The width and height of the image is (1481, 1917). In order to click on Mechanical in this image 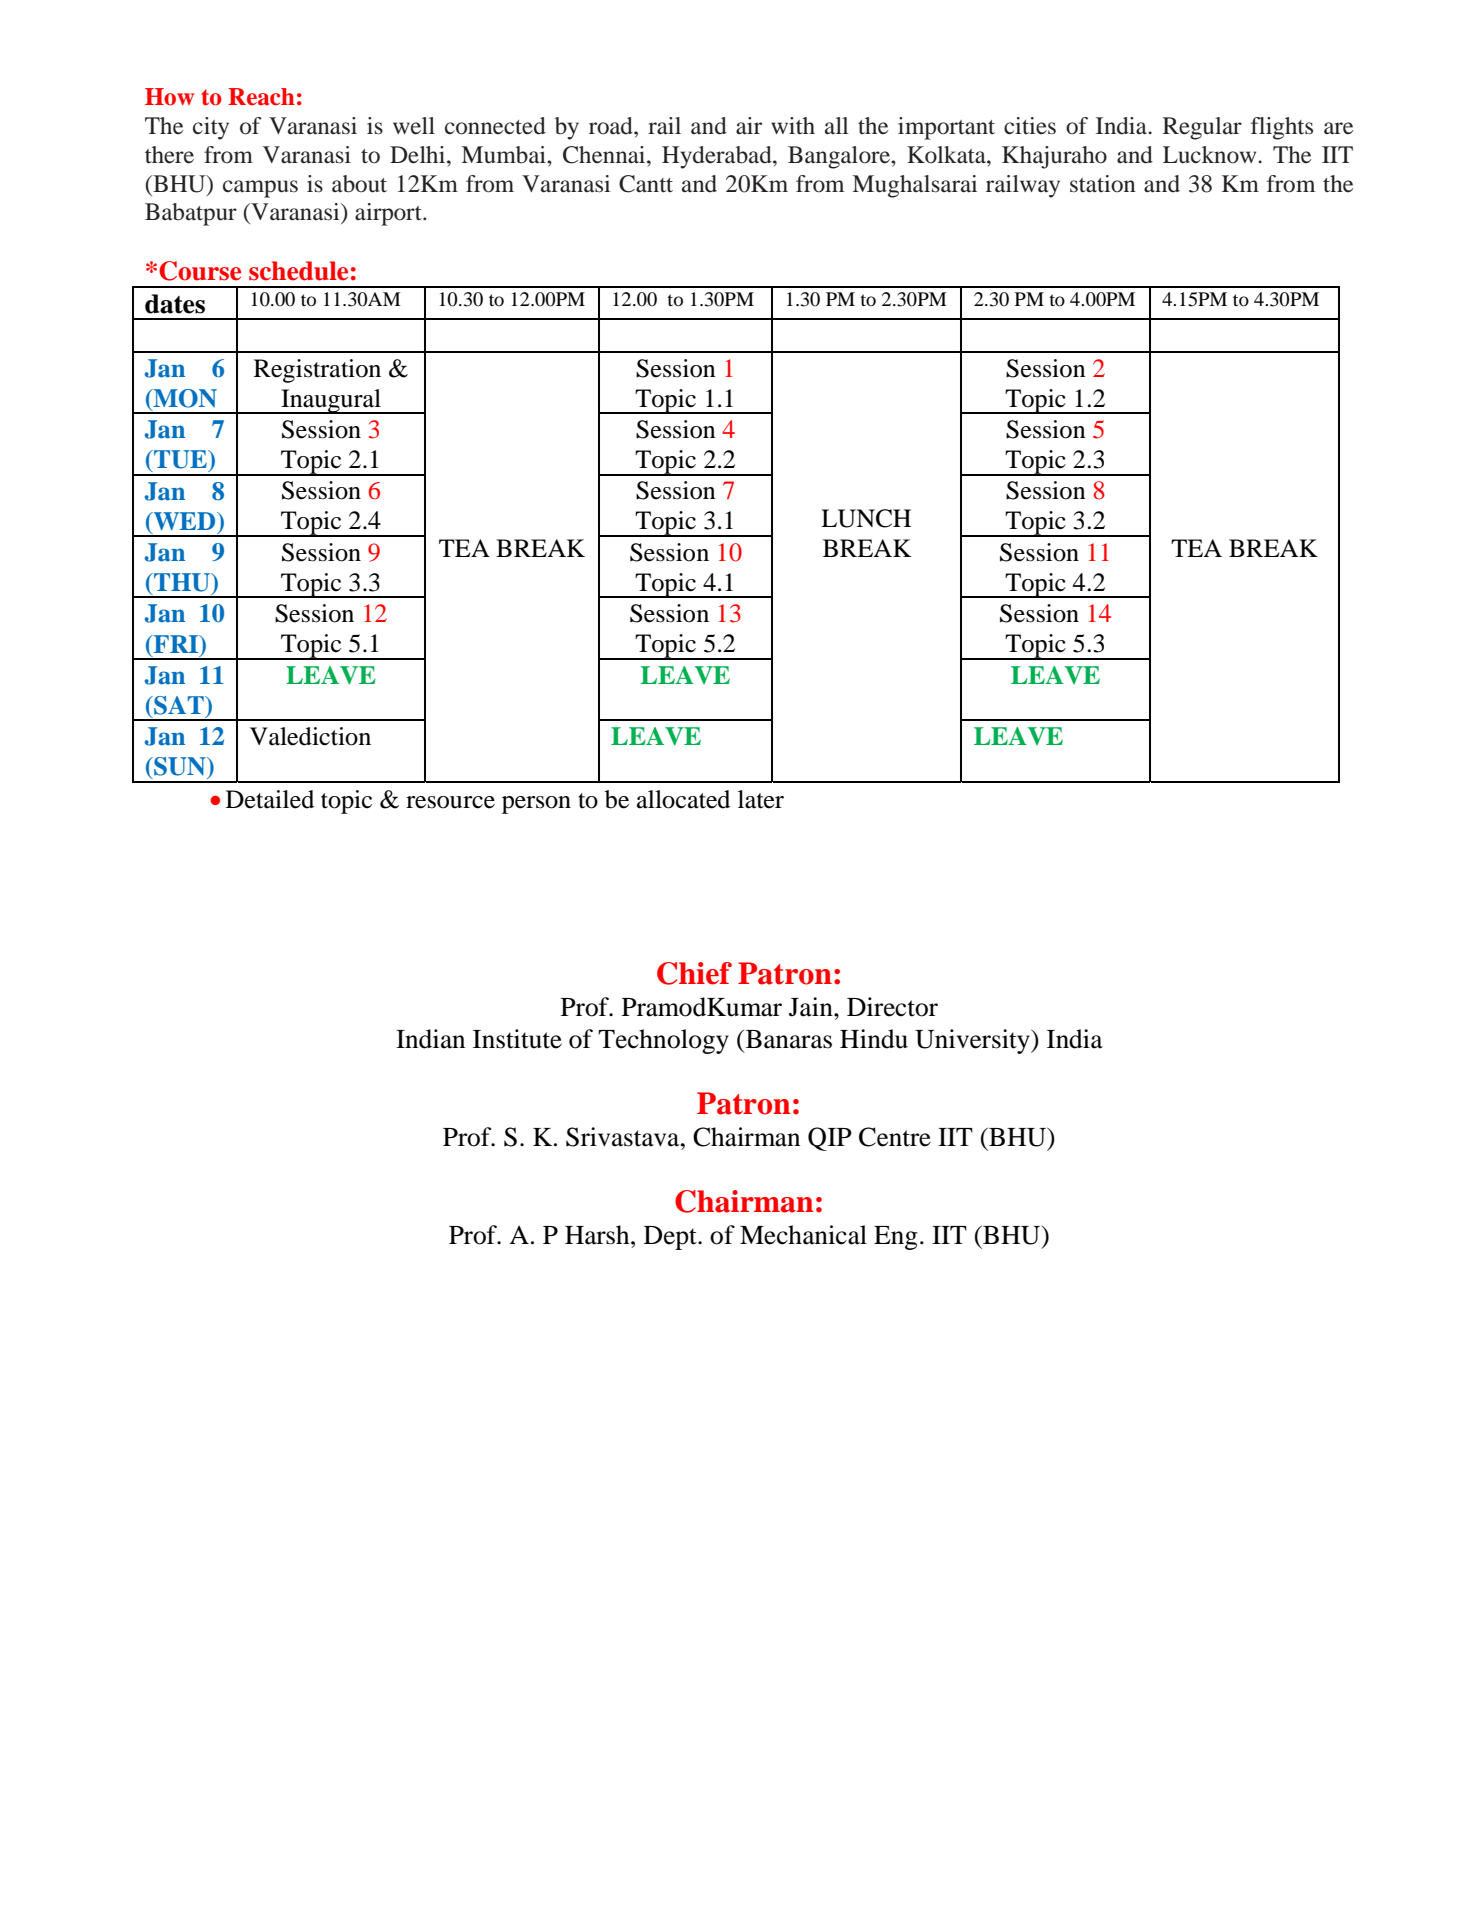, I will do `click(803, 1235)`.
